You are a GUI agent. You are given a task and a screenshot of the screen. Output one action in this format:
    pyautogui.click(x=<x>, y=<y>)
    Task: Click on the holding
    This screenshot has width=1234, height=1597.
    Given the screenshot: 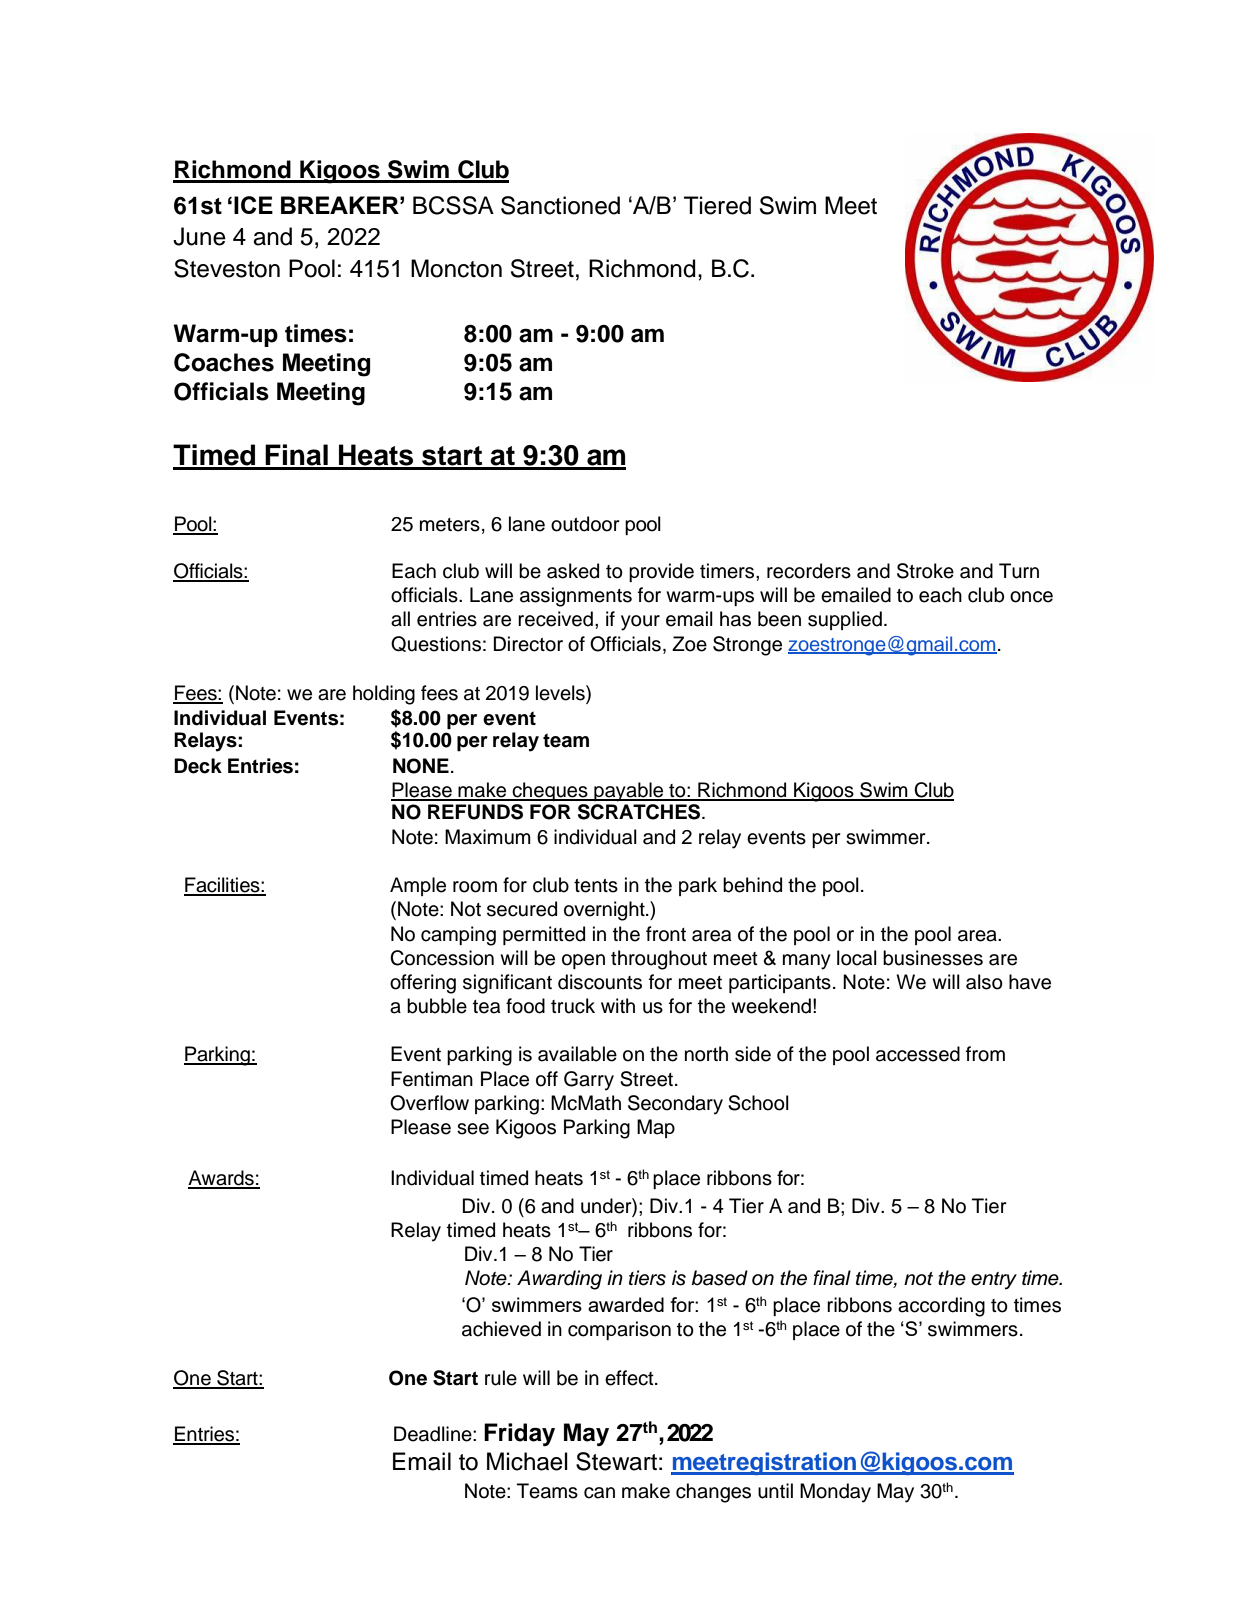 What is the action you would take?
    pyautogui.click(x=384, y=695)
